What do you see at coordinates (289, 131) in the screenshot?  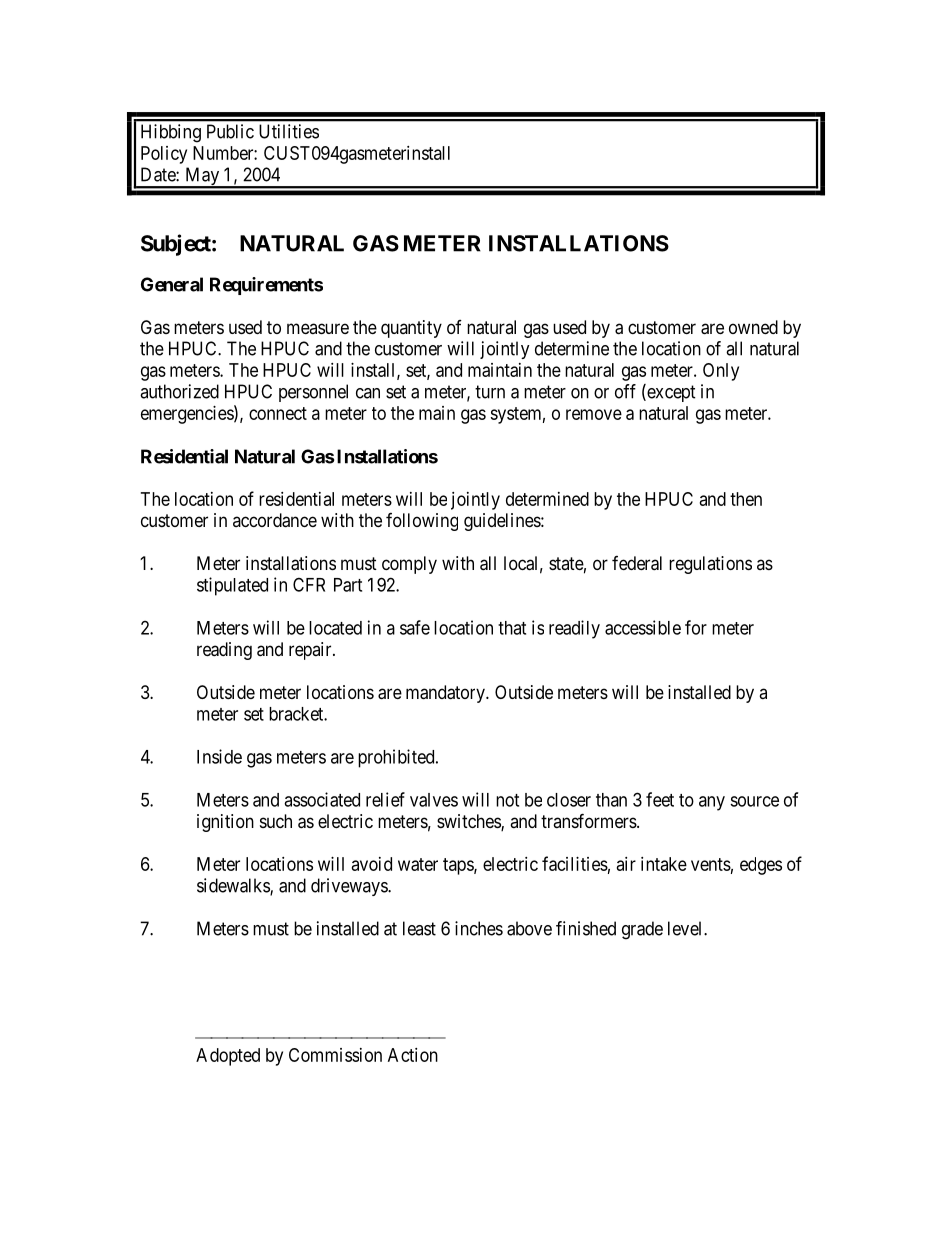 I see `Utilities` at bounding box center [289, 131].
